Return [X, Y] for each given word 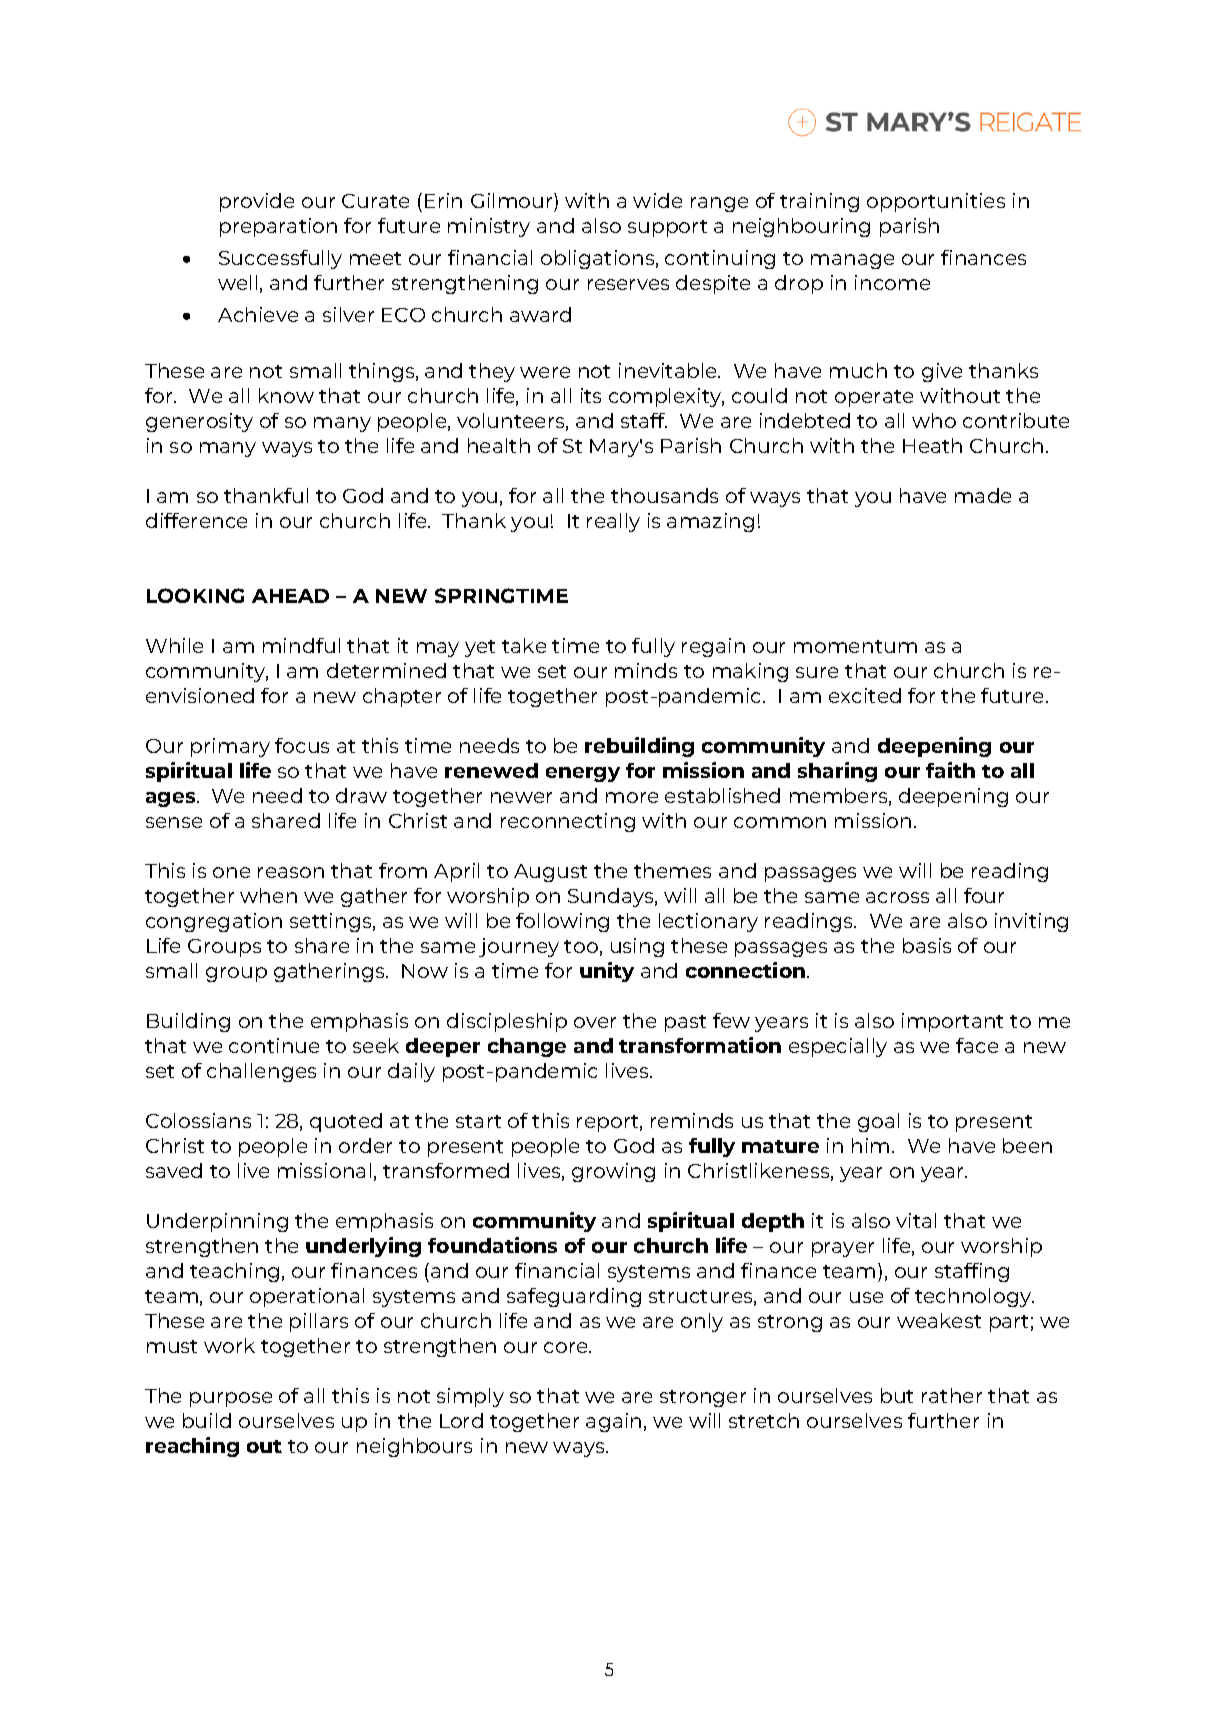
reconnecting [568, 822]
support [667, 228]
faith [950, 770]
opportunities [936, 202]
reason [291, 872]
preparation [278, 227]
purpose [231, 1399]
